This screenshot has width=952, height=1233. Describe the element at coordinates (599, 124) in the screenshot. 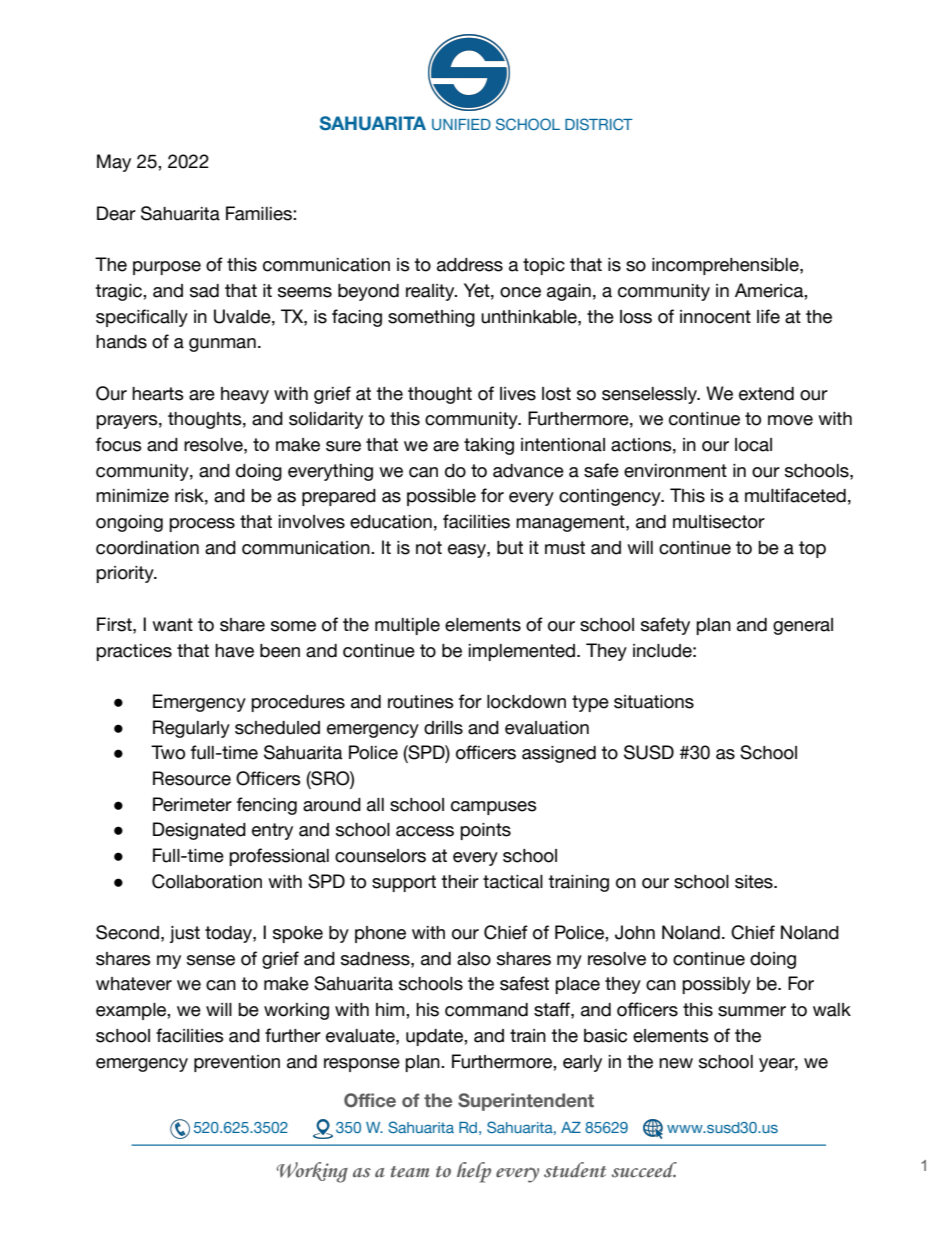

I see `DISTRICT` at that location.
